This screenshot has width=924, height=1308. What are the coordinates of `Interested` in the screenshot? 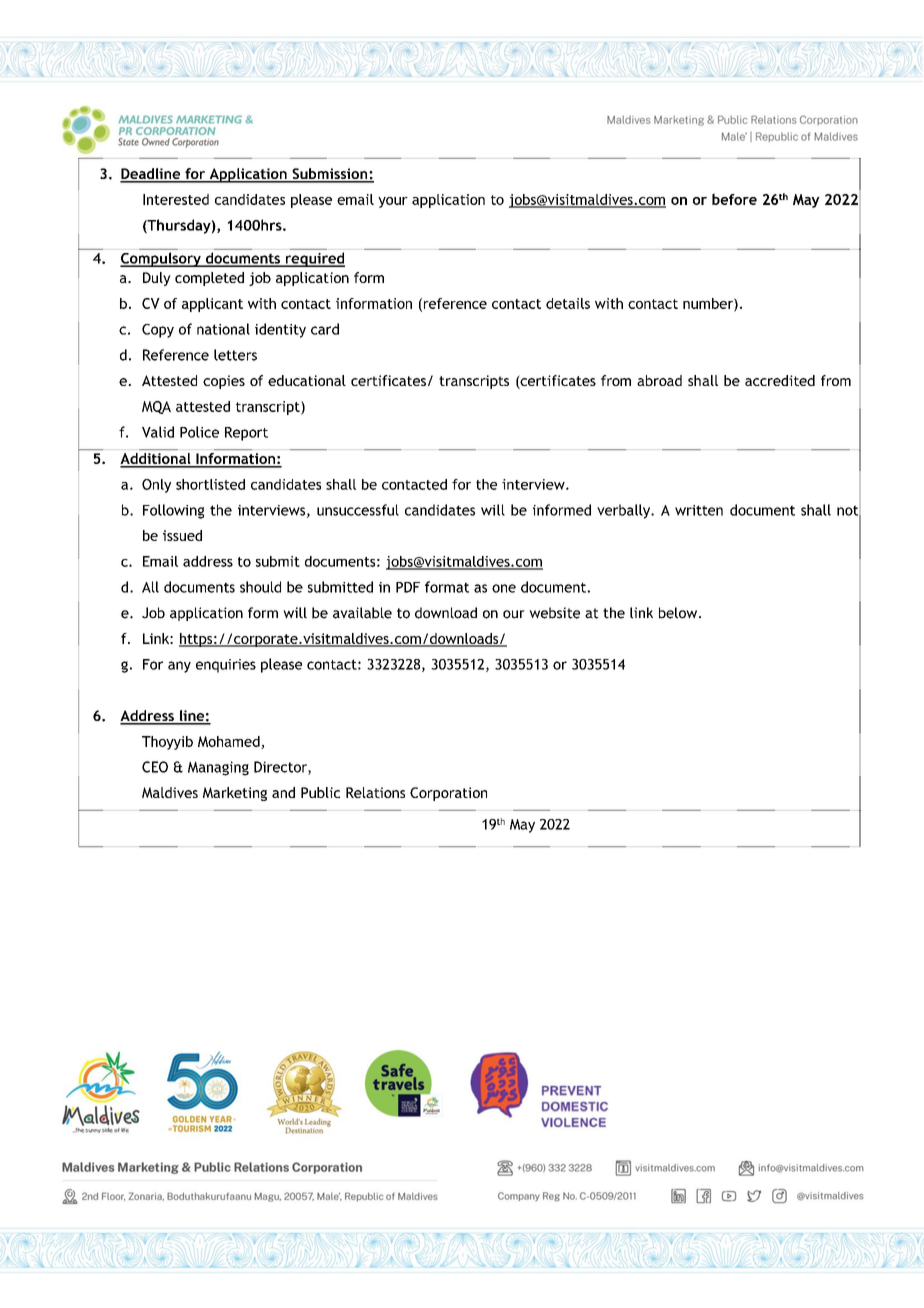 It's located at (176, 199).
